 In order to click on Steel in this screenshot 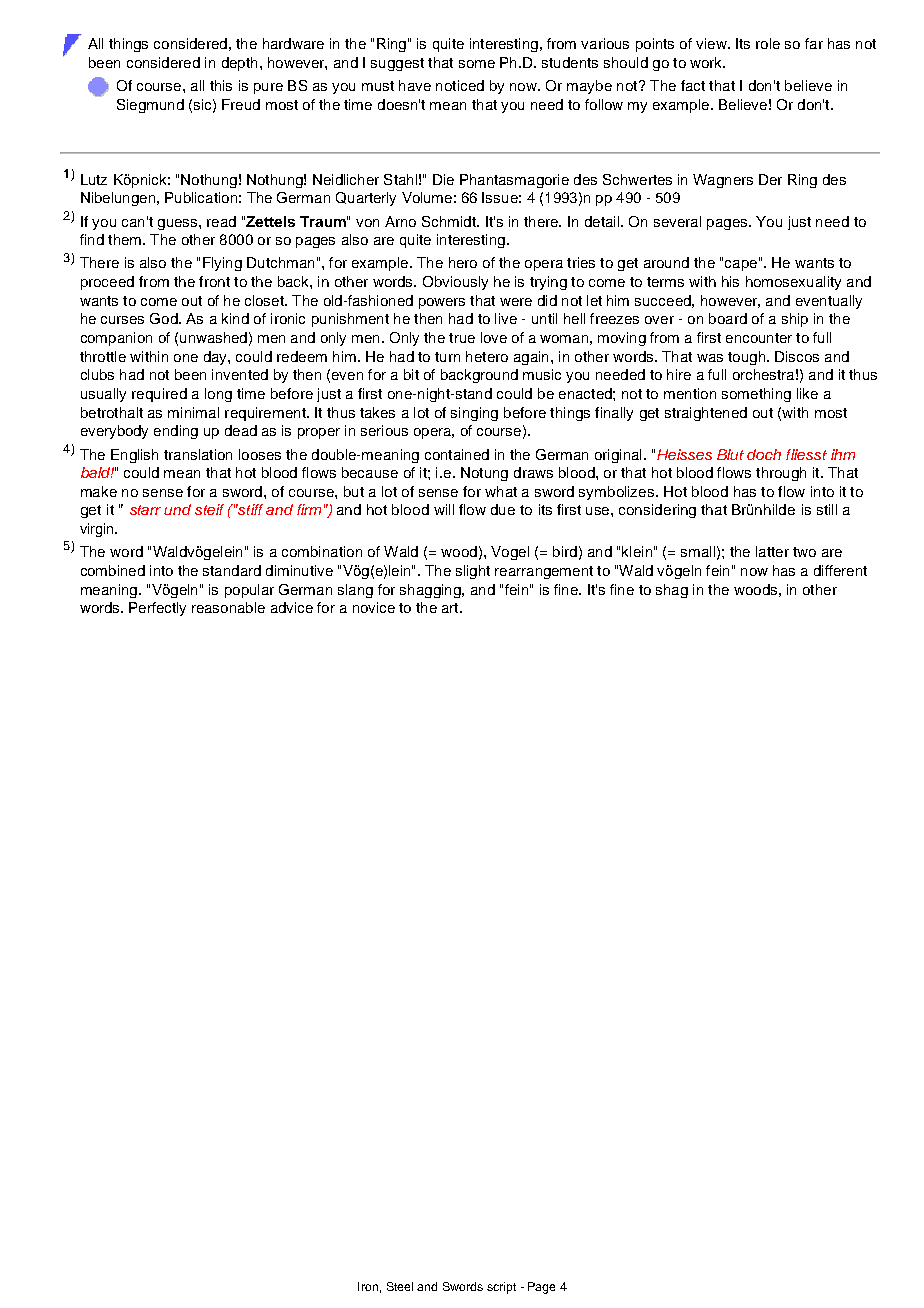, I will do `click(400, 1286)`.
